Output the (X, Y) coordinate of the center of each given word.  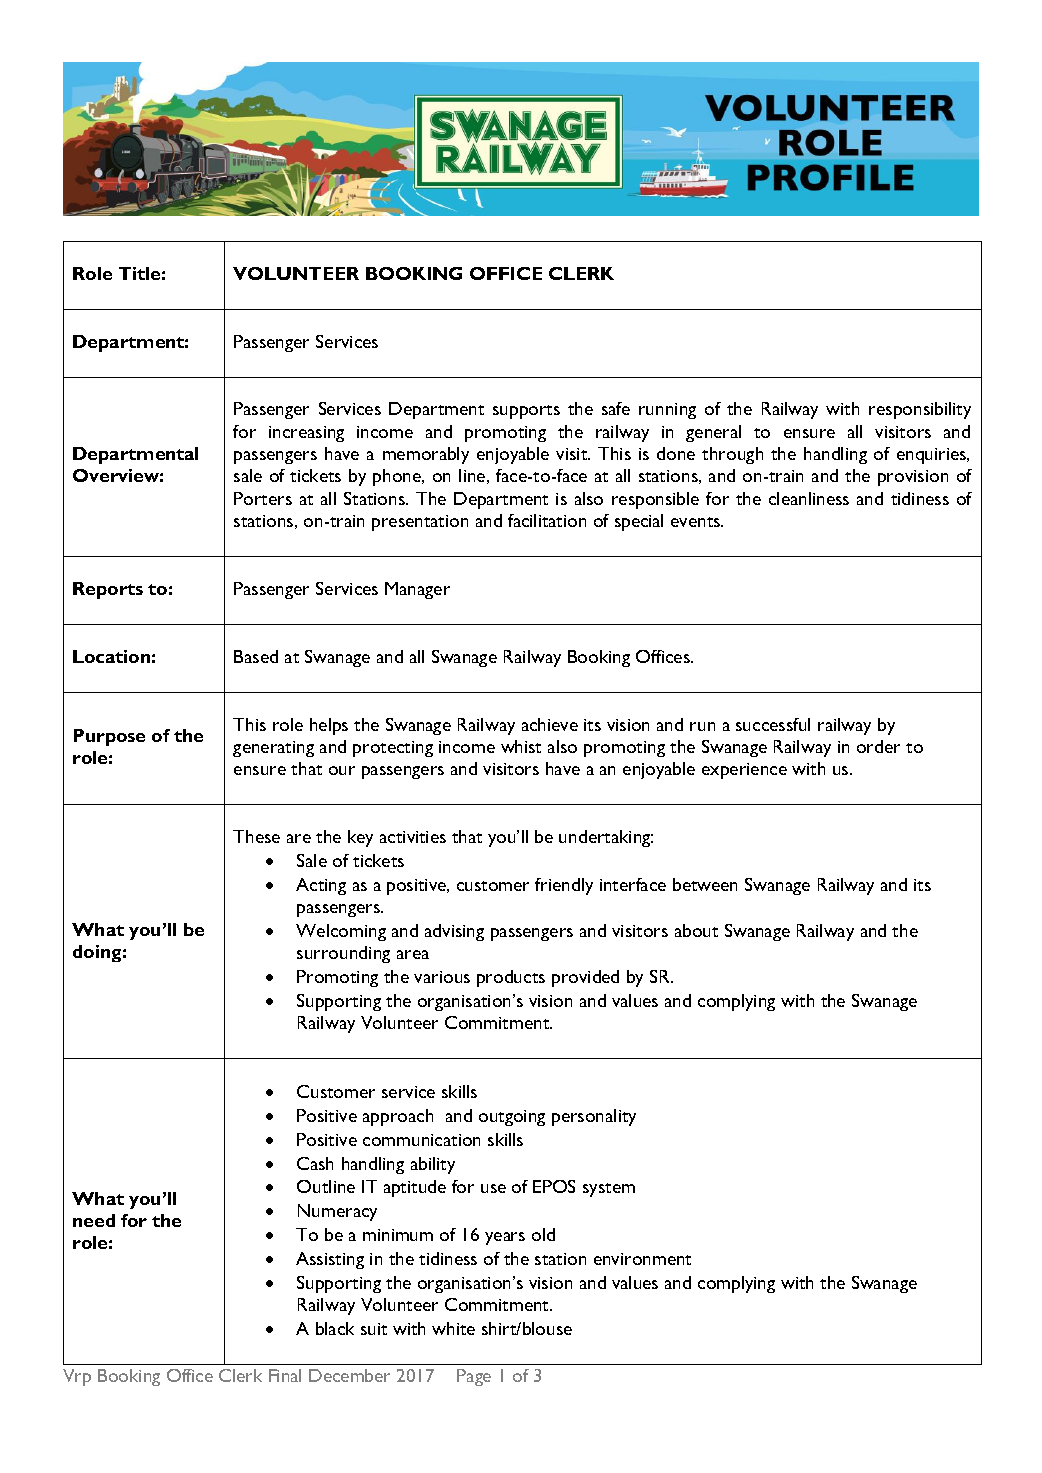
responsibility (920, 410)
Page (474, 1377)
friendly (564, 886)
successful (773, 724)
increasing (306, 434)
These (256, 836)
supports (526, 412)
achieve (550, 724)
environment (642, 1259)
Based (256, 656)
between (705, 884)
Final (285, 1375)
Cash (315, 1163)
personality (594, 1117)
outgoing (512, 1118)
